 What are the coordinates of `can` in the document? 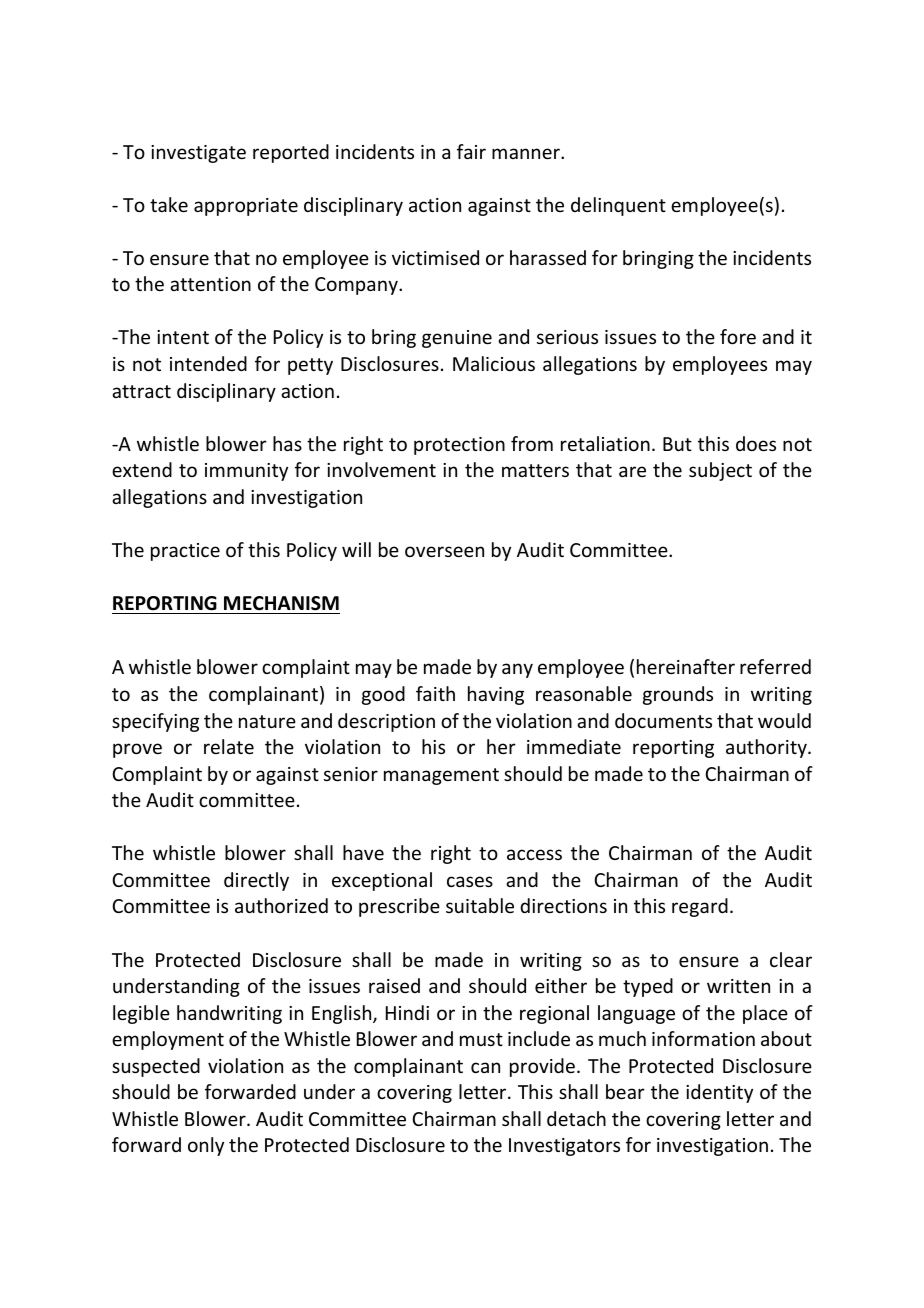 It's located at (485, 1067).
